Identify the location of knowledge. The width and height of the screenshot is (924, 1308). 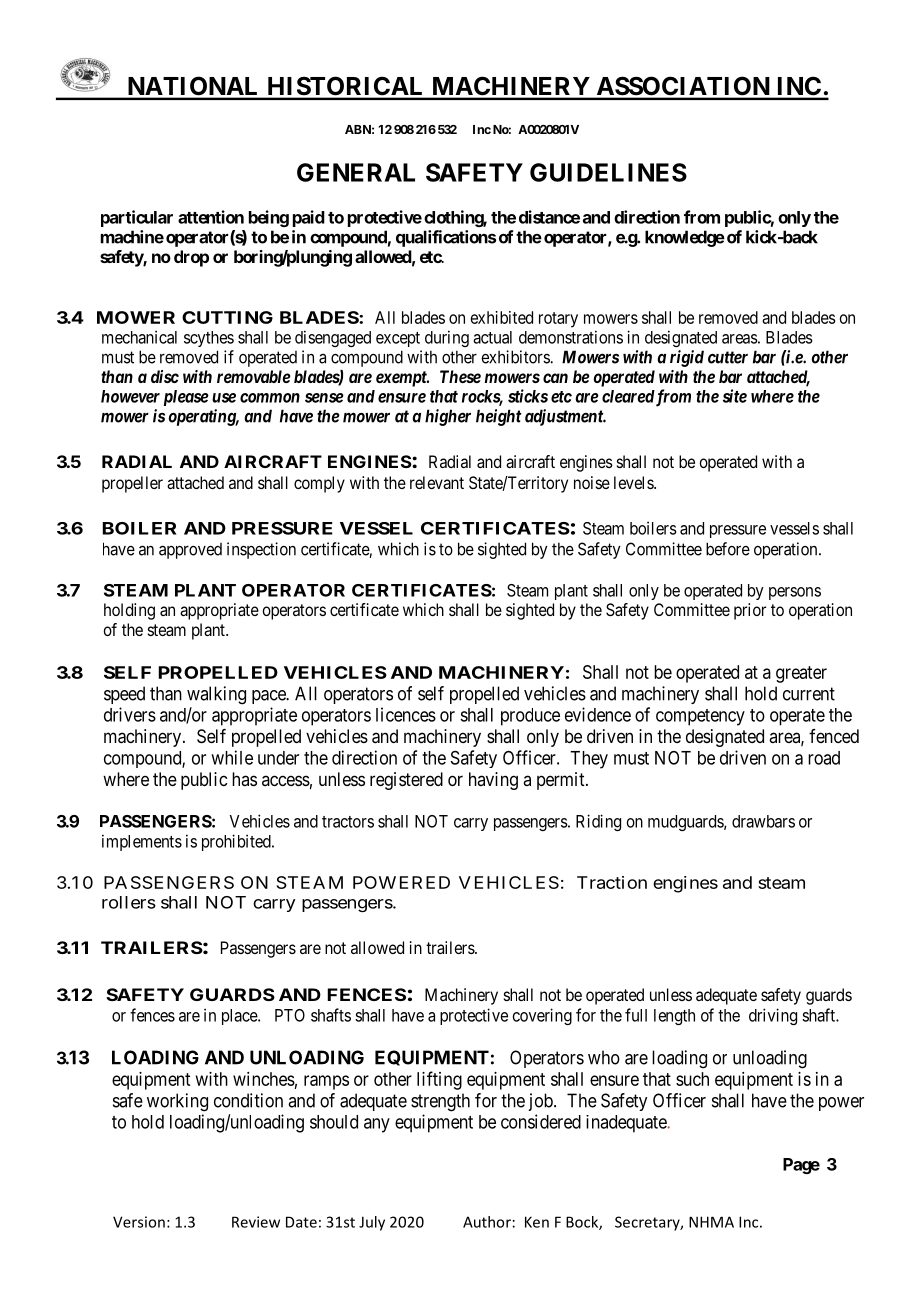
(685, 238).
